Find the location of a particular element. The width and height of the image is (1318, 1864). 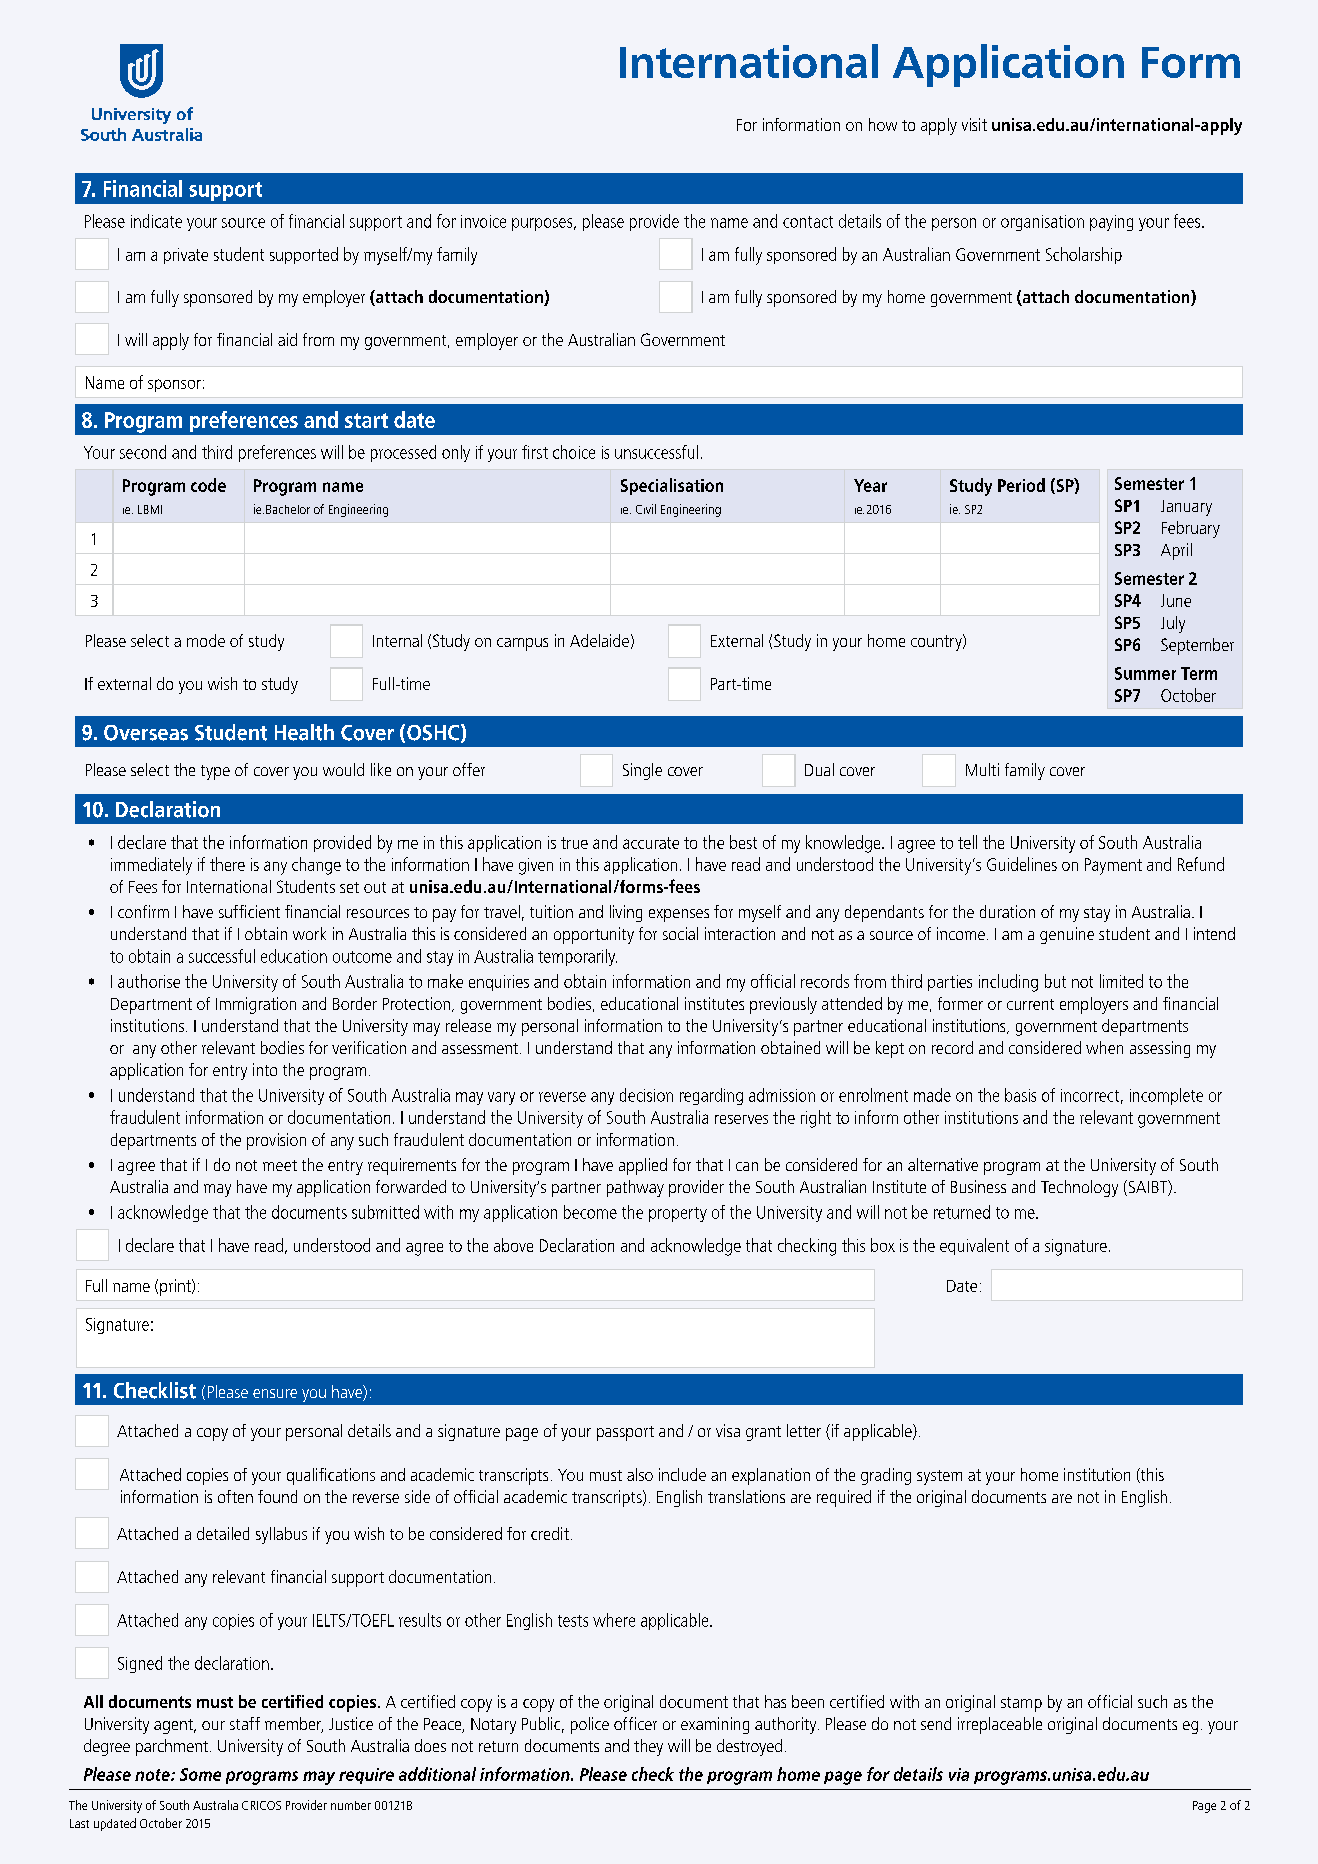

passport is located at coordinates (625, 1433).
